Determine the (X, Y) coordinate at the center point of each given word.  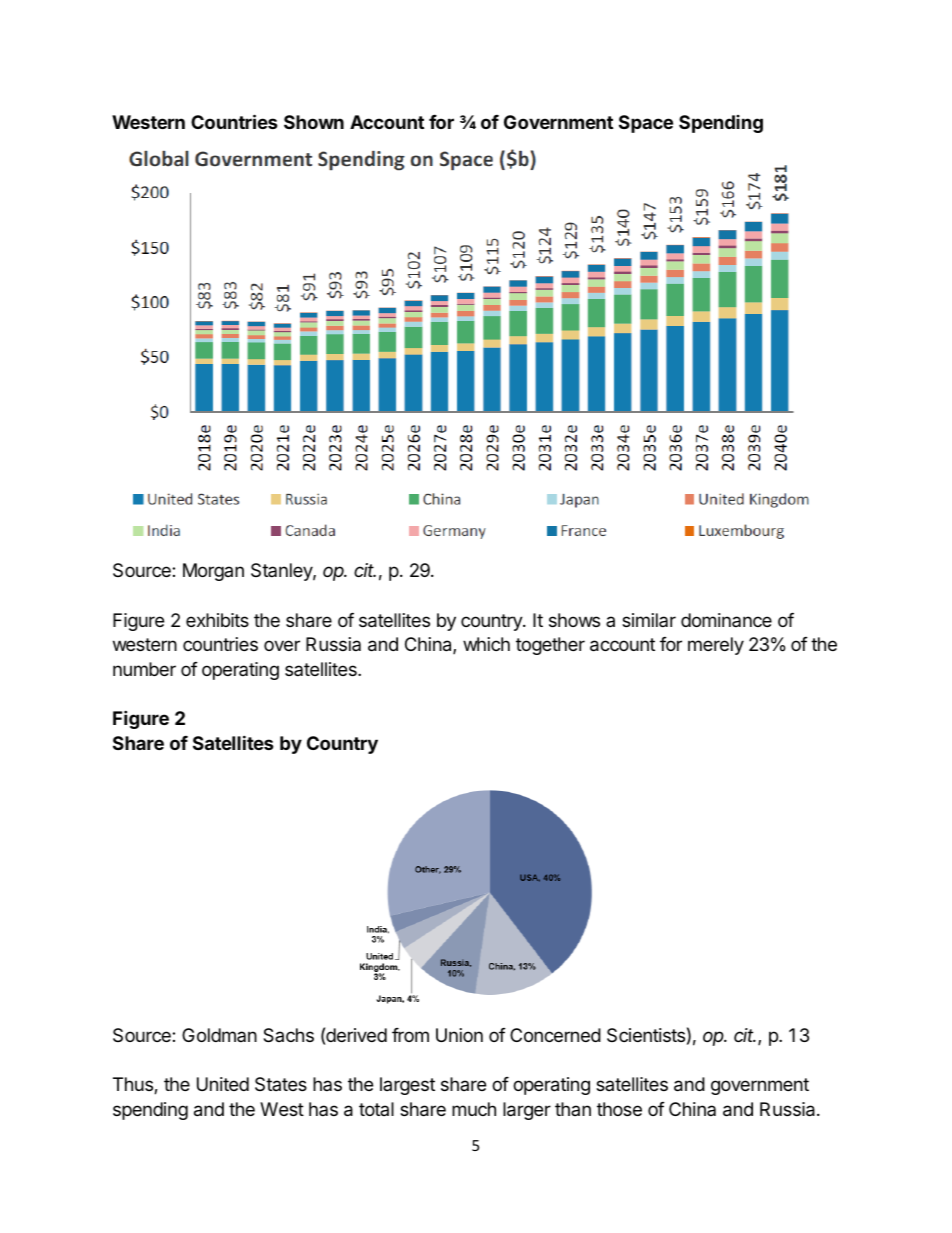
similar (649, 620)
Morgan (213, 572)
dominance (726, 620)
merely (716, 646)
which (486, 644)
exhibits (217, 620)
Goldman (219, 1035)
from (410, 1035)
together (550, 646)
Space (646, 124)
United (223, 1084)
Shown (314, 122)
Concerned (555, 1035)
